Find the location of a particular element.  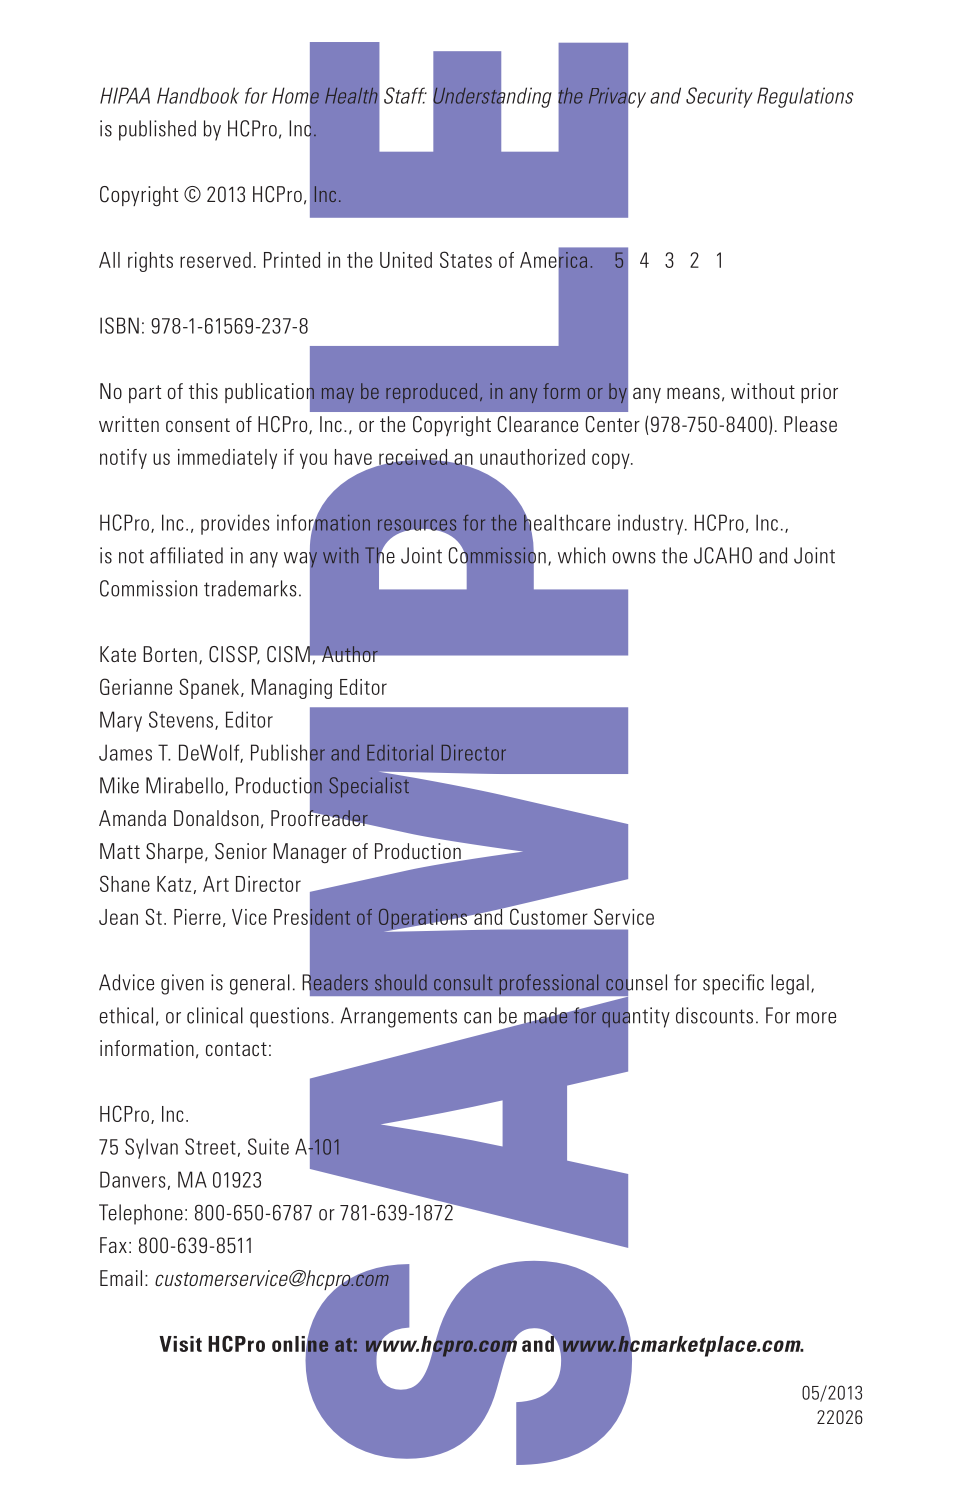

owns is located at coordinates (634, 558).
